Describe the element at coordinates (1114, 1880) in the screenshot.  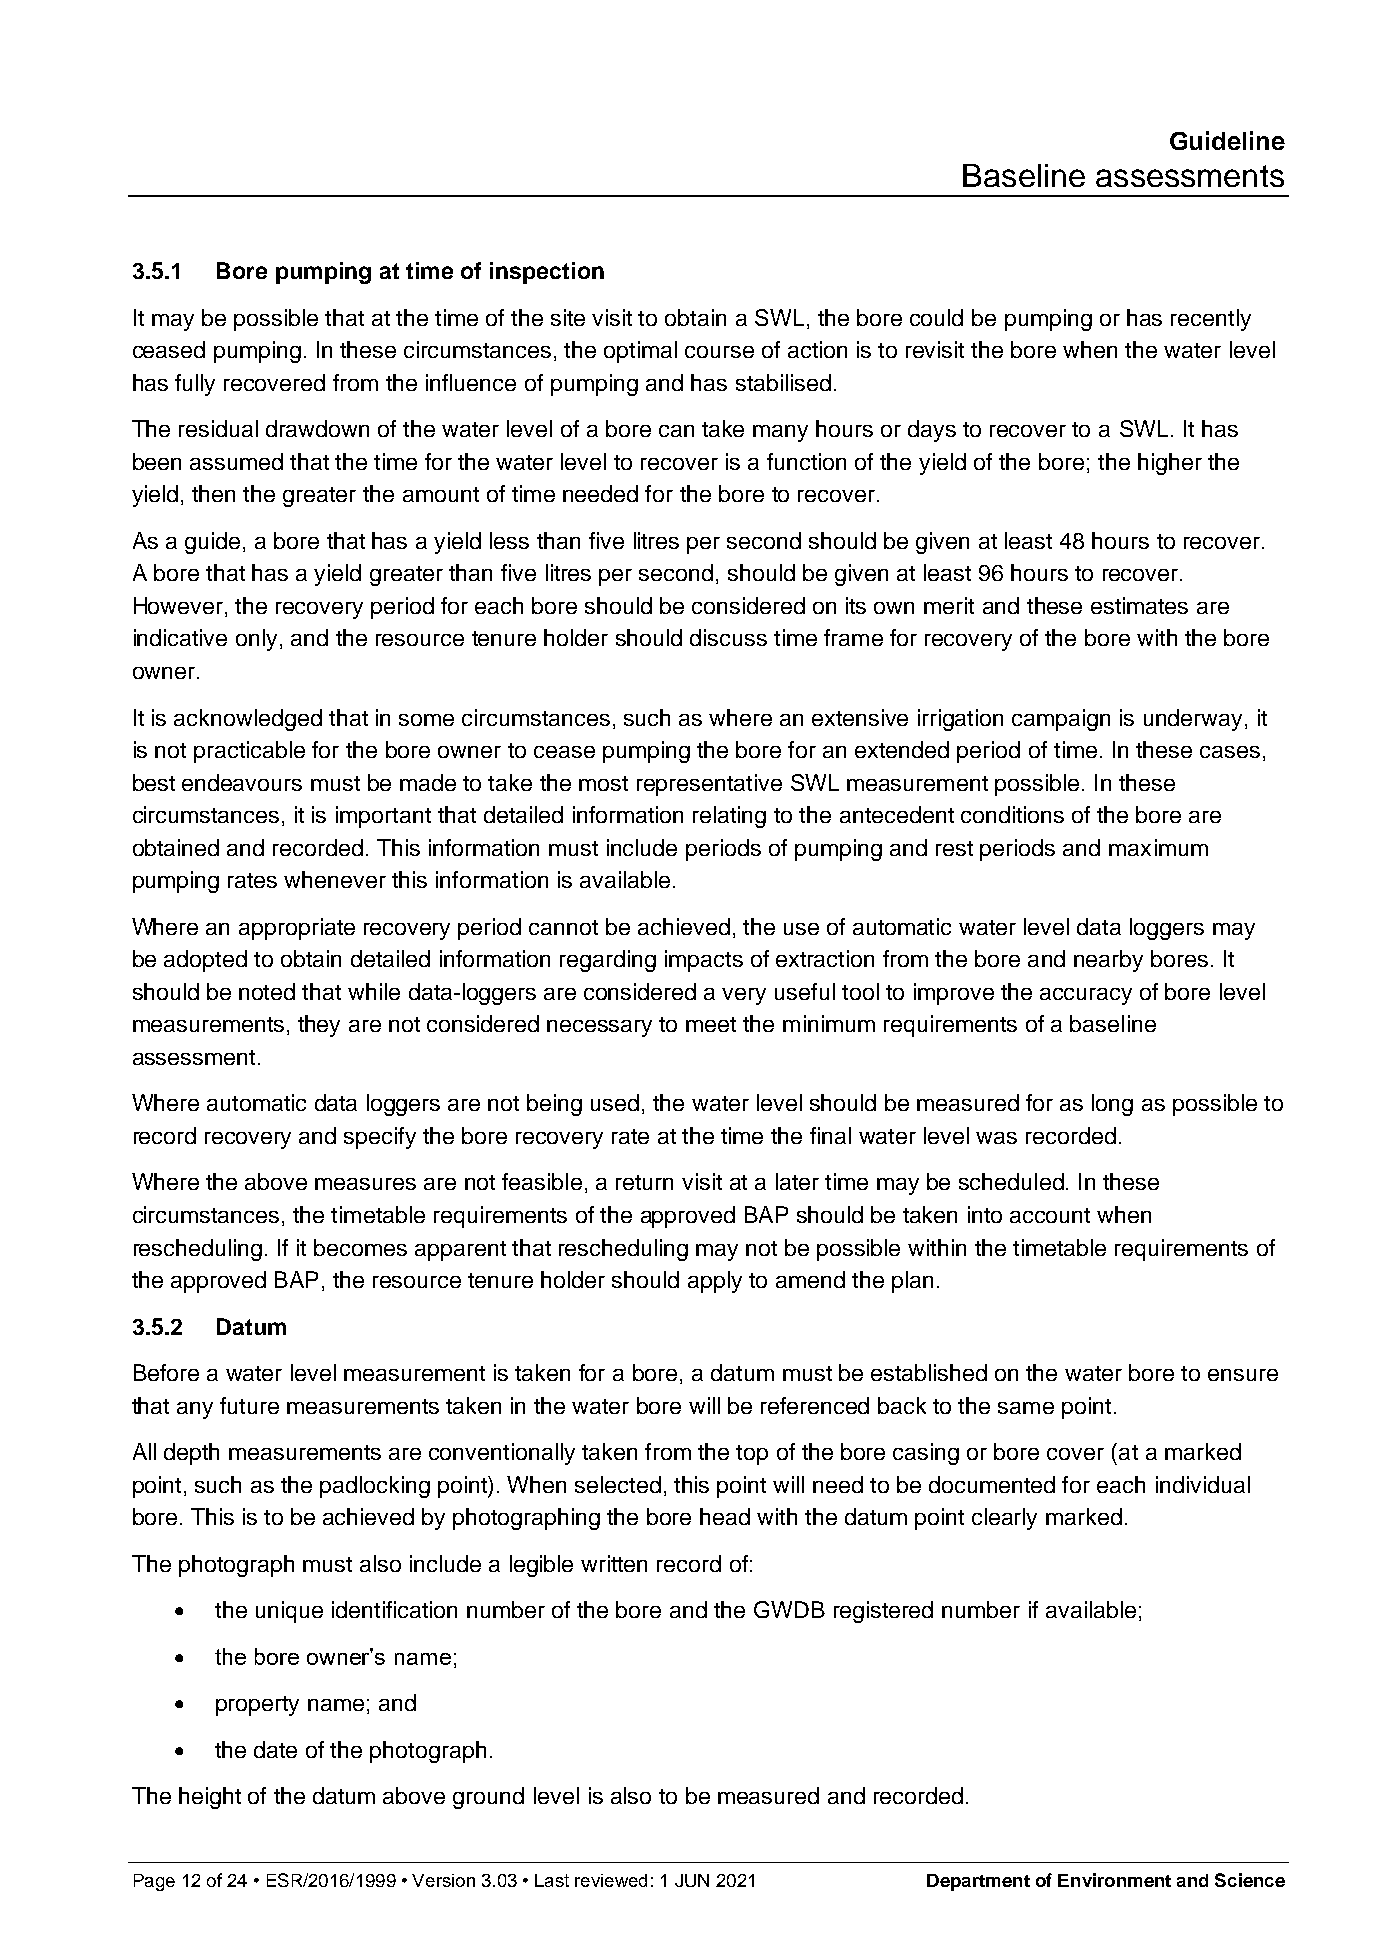
I see `Environment` at that location.
